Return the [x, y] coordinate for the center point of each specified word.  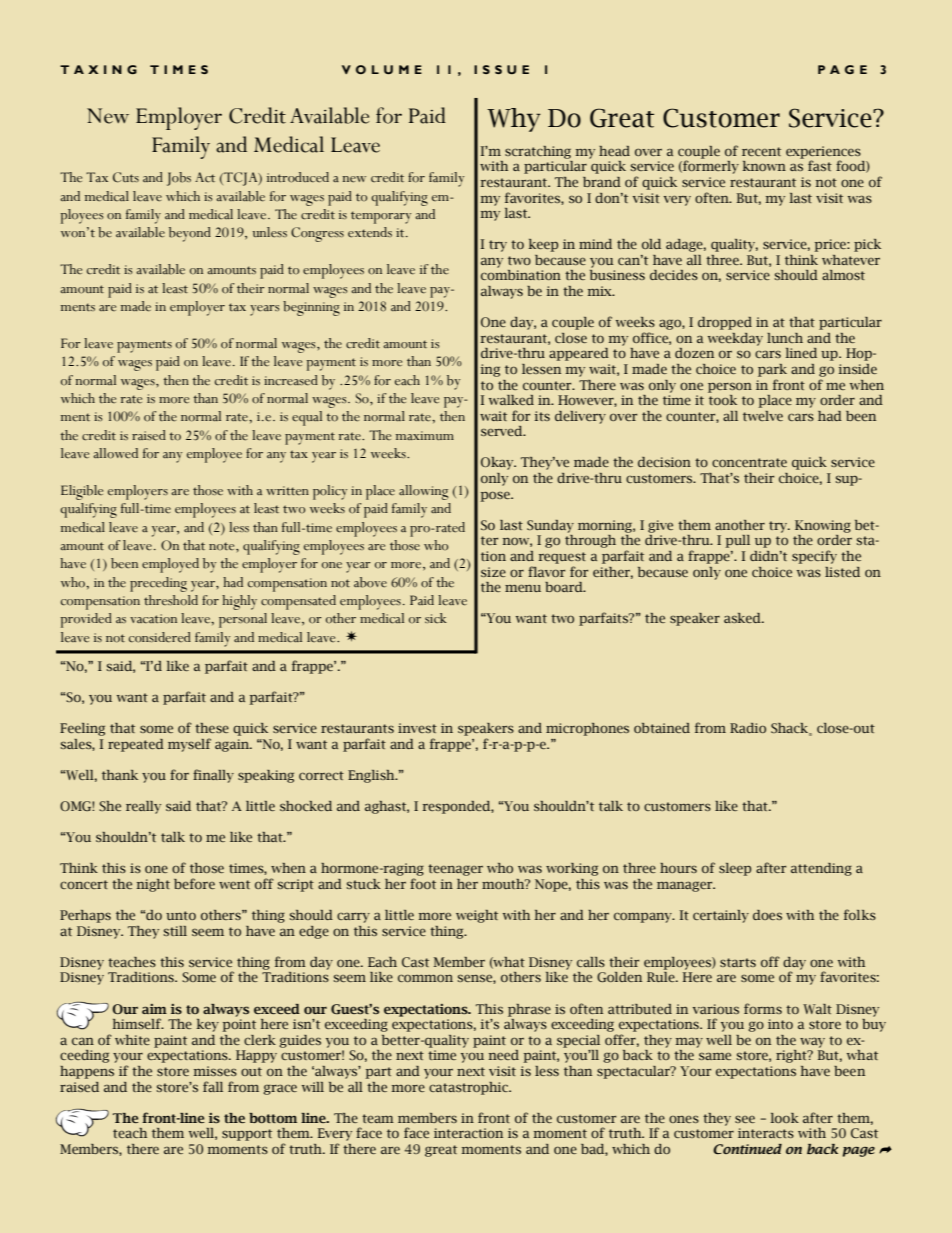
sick [436, 618]
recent [761, 151]
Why [514, 120]
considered [160, 637]
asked [743, 618]
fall [213, 1086]
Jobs [179, 179]
